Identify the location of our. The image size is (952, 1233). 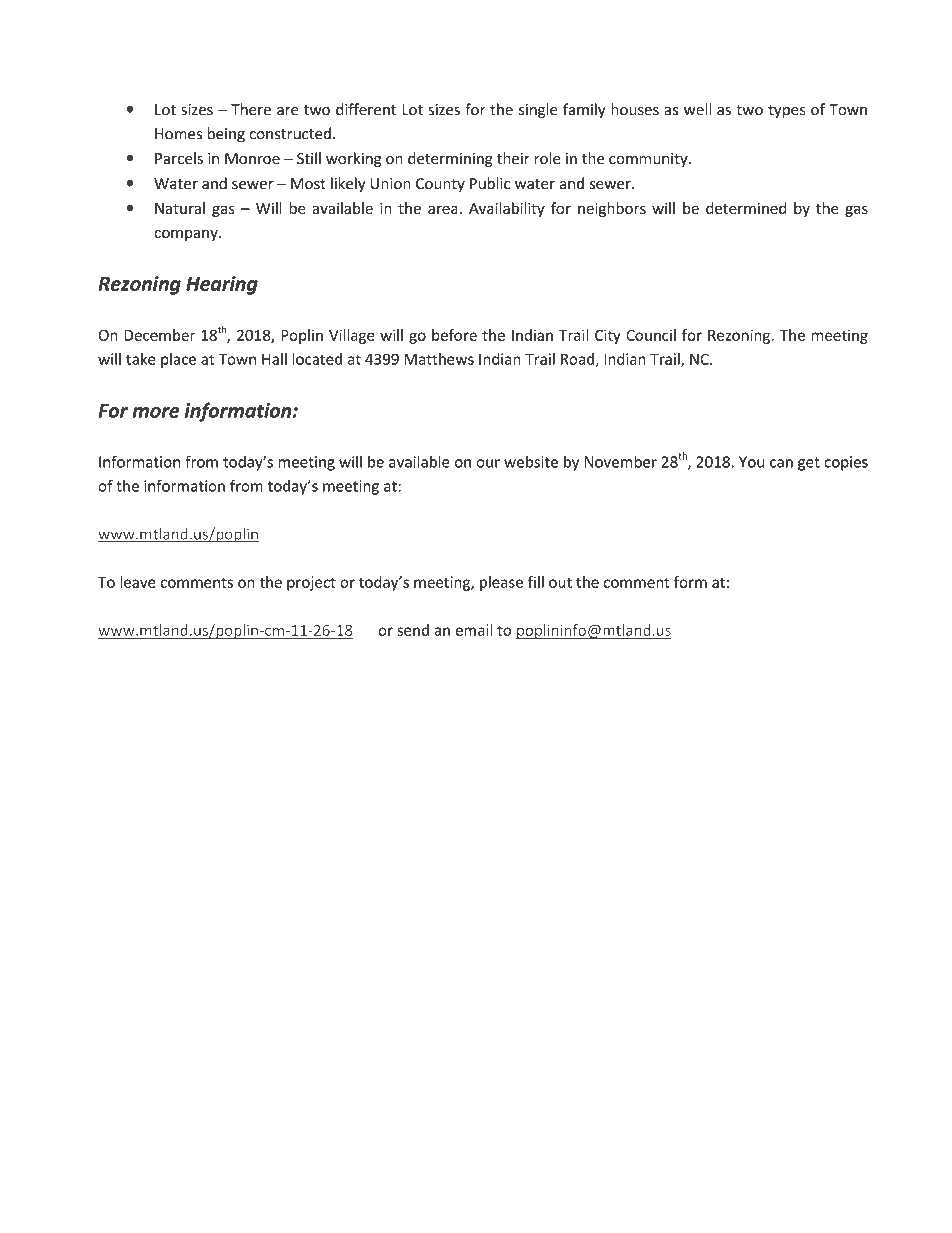
(488, 463).
